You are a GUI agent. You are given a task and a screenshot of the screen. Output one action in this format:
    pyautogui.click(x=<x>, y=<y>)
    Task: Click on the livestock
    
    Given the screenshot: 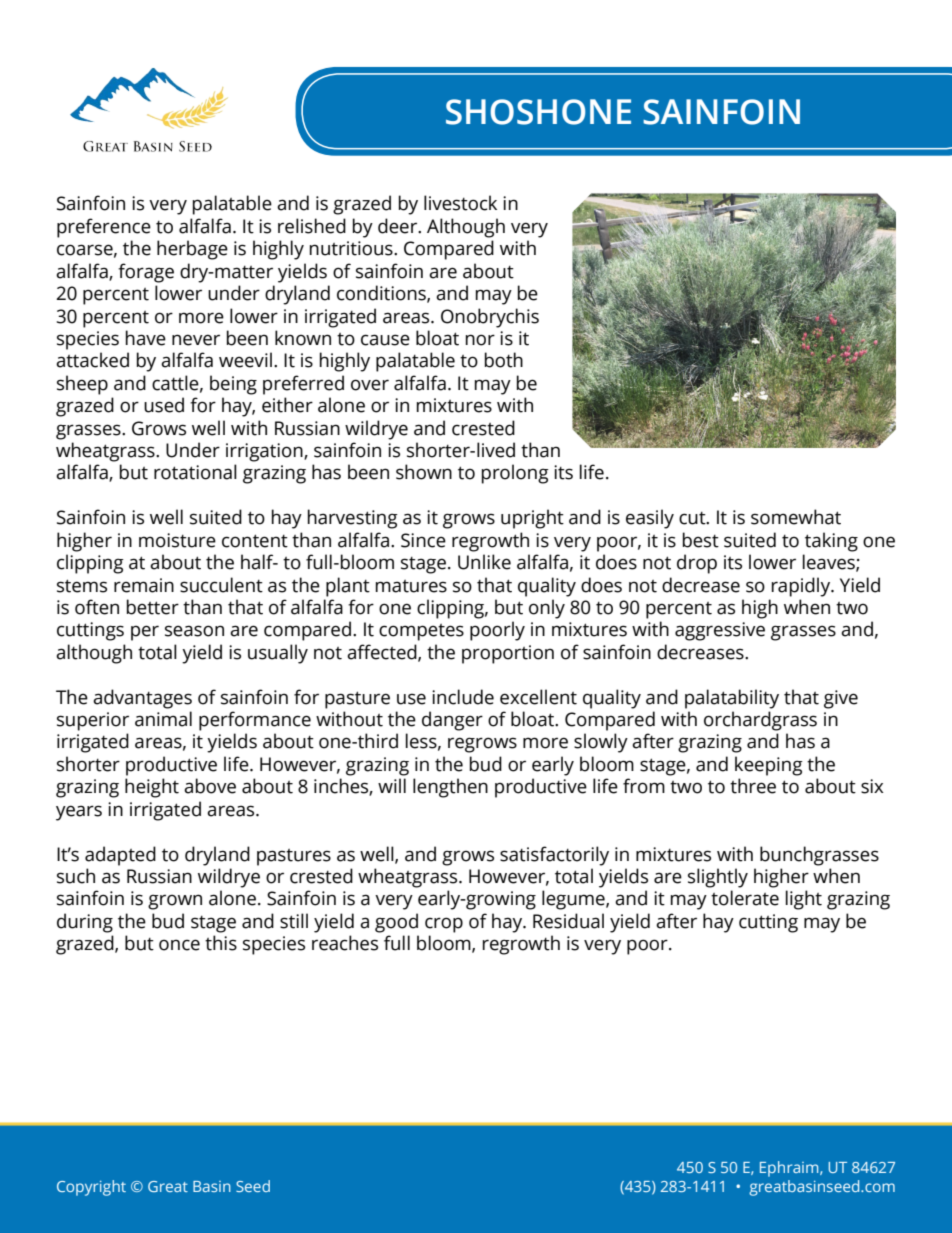 What is the action you would take?
    pyautogui.click(x=460, y=203)
